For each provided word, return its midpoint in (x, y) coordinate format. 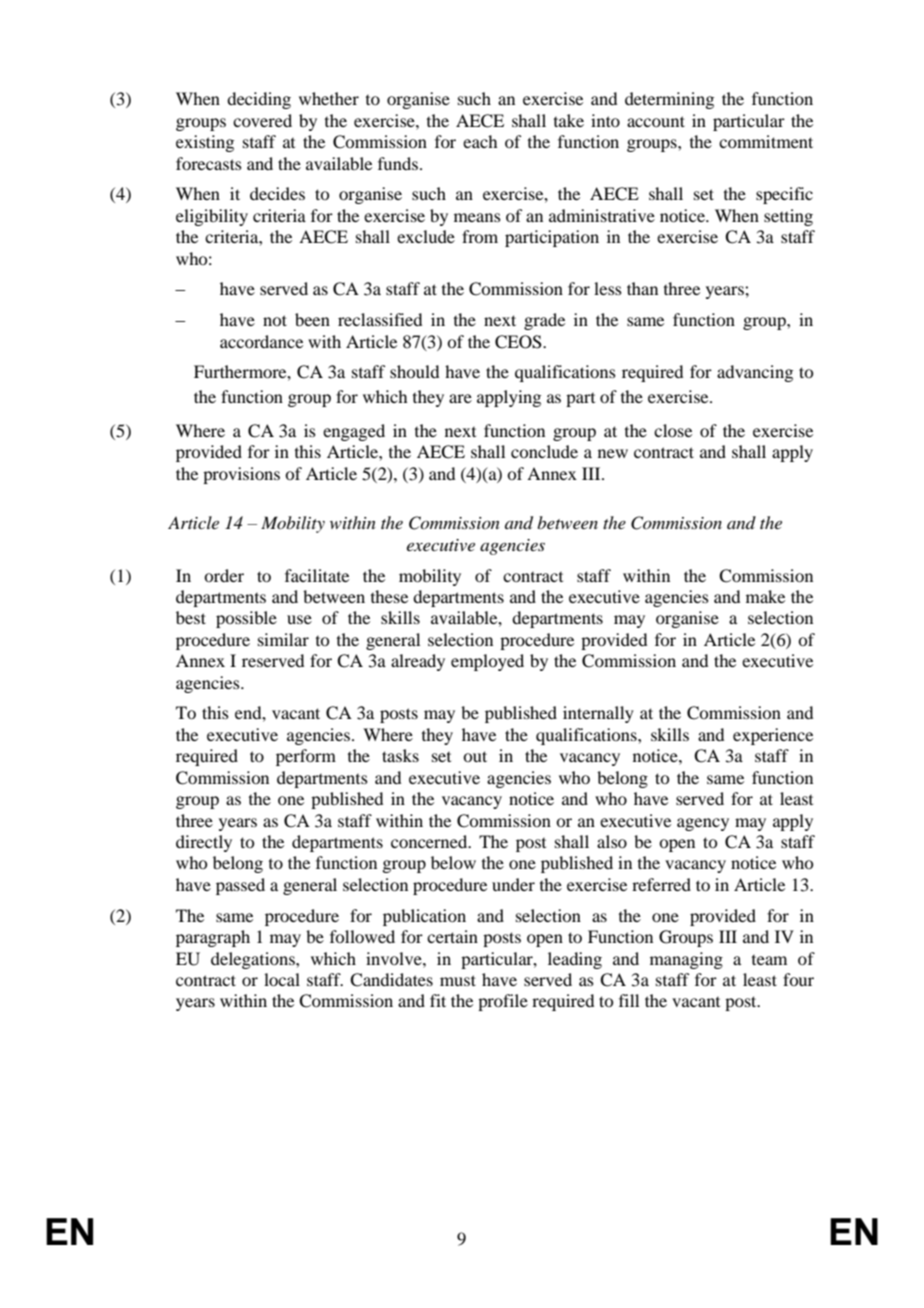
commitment (766, 141)
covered (262, 120)
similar (283, 639)
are (460, 398)
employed (487, 662)
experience (773, 736)
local (282, 979)
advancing (755, 373)
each (480, 141)
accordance (261, 341)
